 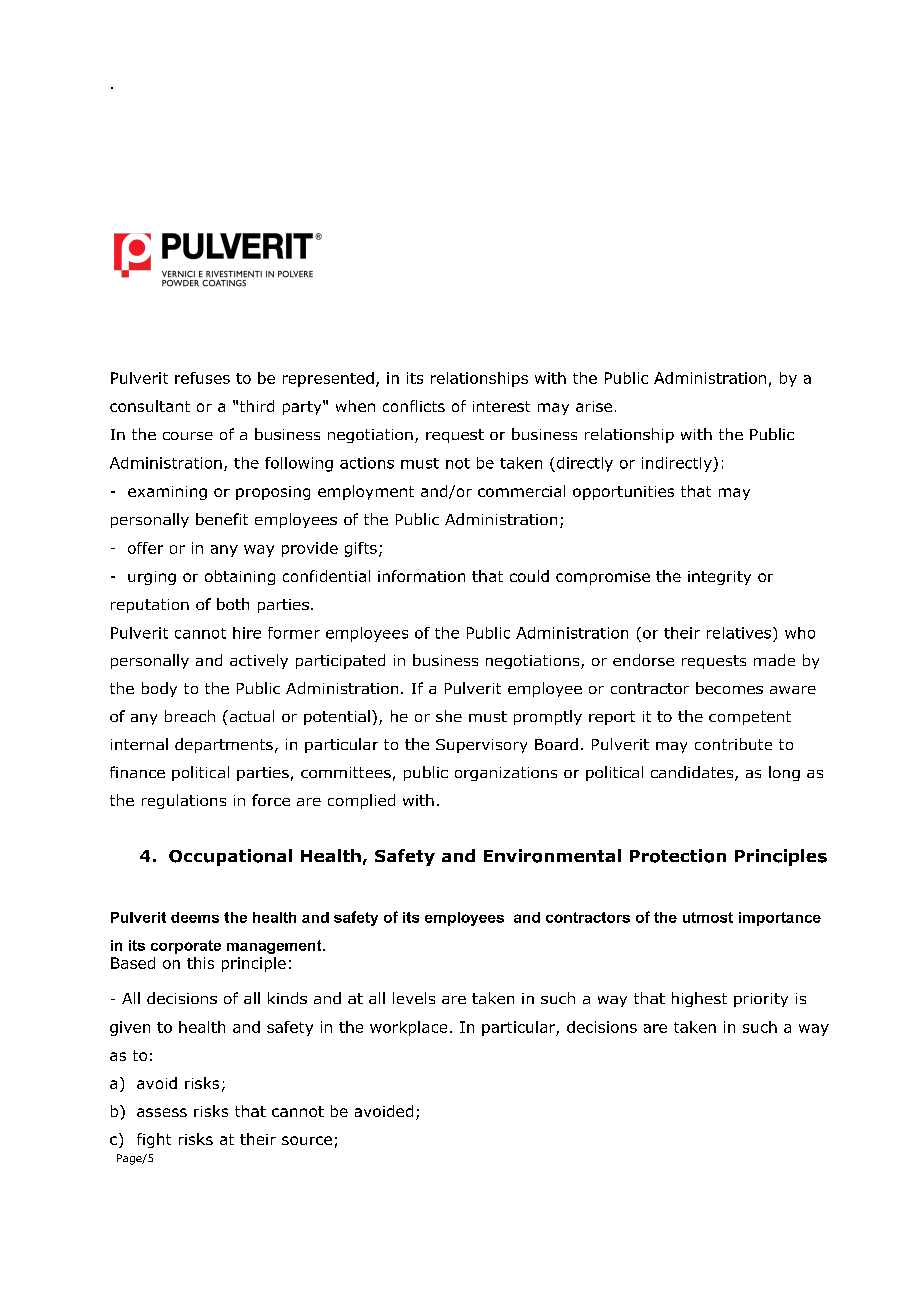 I want to click on contribute, so click(x=733, y=744).
